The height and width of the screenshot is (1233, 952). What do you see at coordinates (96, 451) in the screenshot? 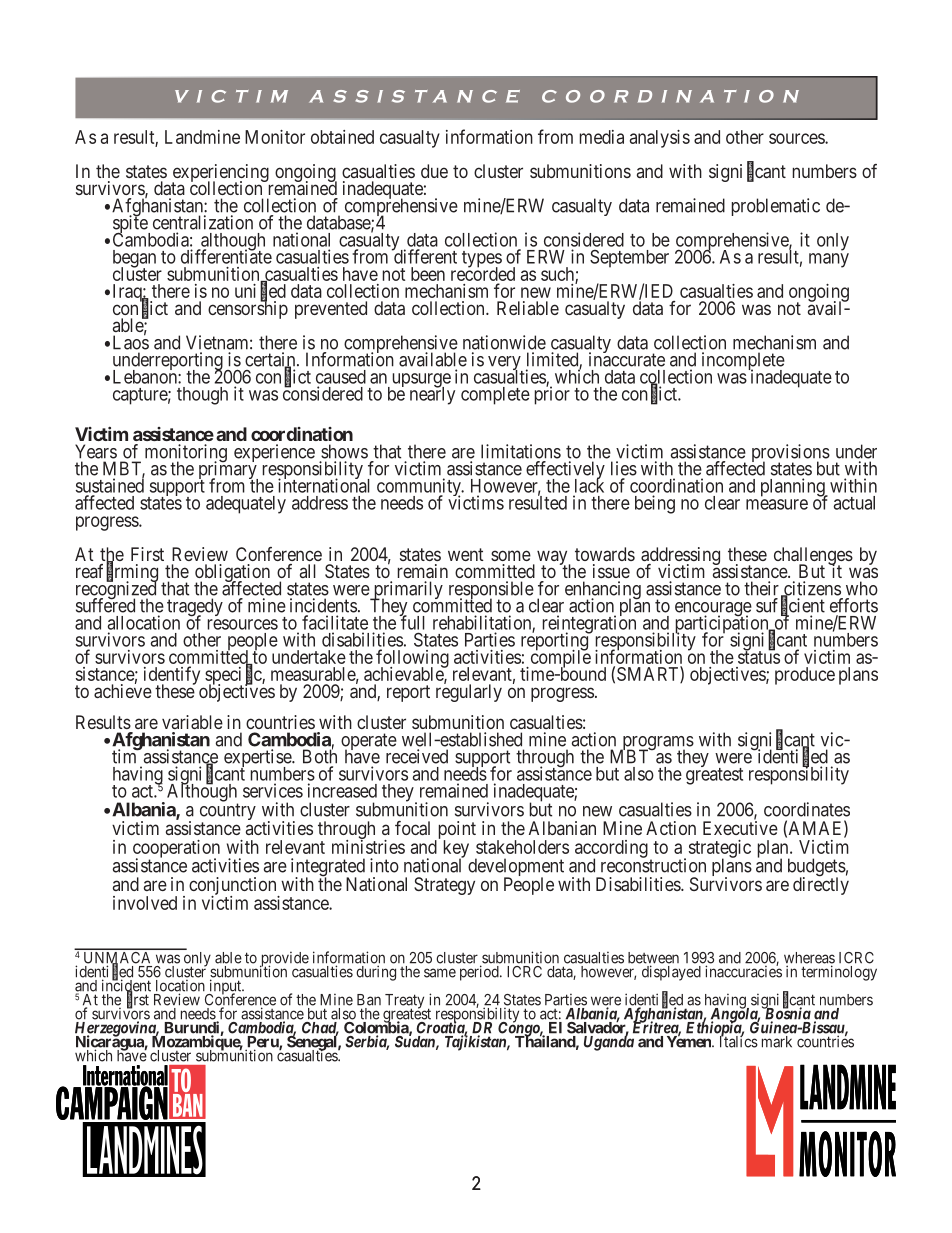
I see `Years` at bounding box center [96, 451].
